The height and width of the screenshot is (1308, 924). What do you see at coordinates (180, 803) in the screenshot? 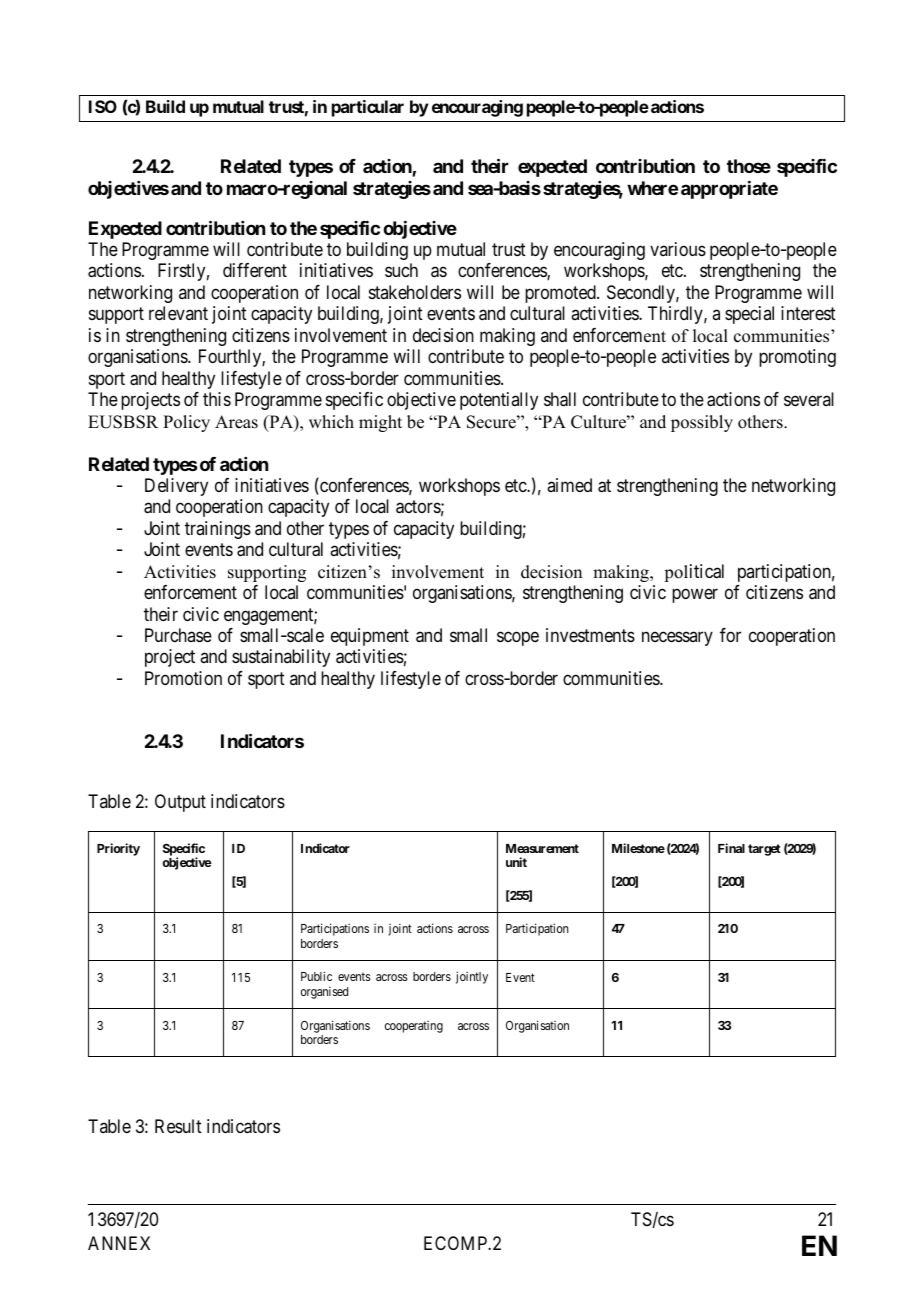
I see `Output` at bounding box center [180, 803].
